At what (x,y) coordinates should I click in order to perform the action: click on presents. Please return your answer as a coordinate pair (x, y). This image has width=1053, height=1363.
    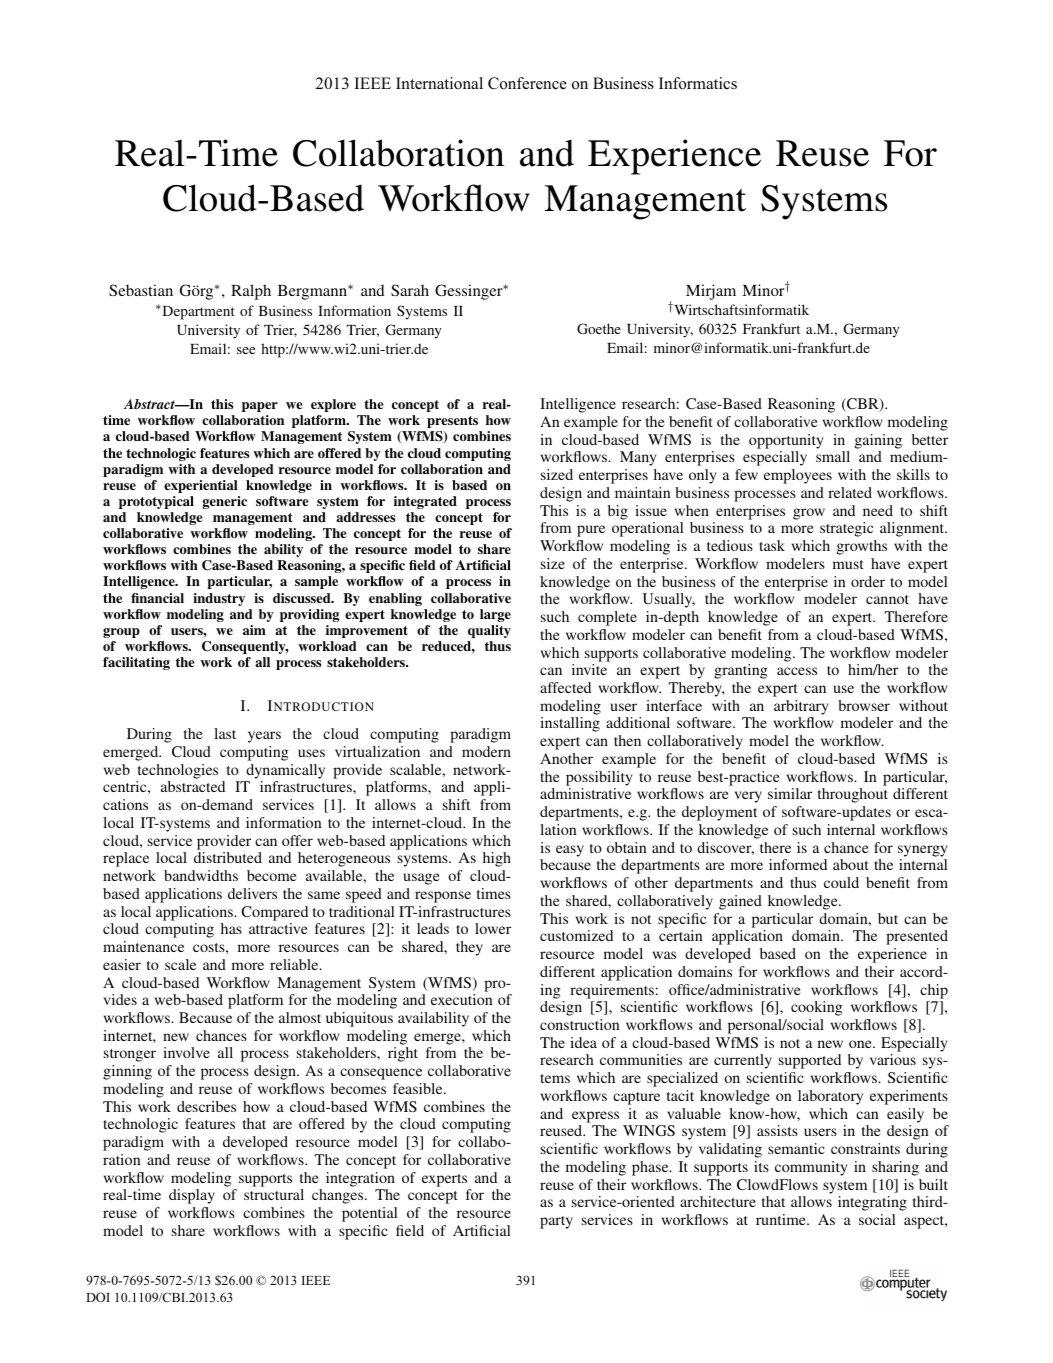
    Looking at the image, I should click on (452, 422).
